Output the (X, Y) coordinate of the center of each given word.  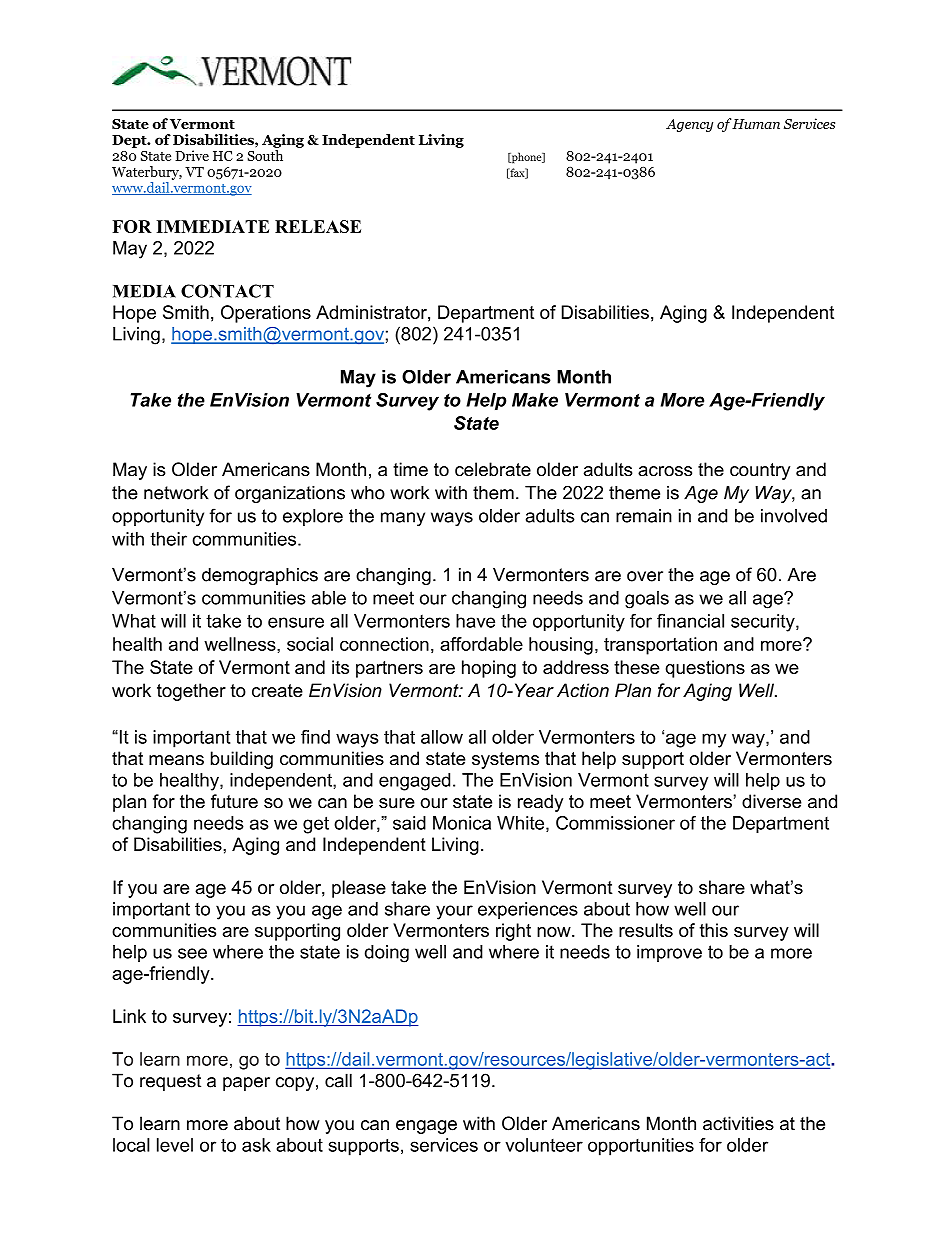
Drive (192, 155)
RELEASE (318, 226)
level (175, 1145)
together (191, 692)
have (475, 621)
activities (738, 1123)
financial (690, 621)
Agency (689, 125)
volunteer (544, 1145)
